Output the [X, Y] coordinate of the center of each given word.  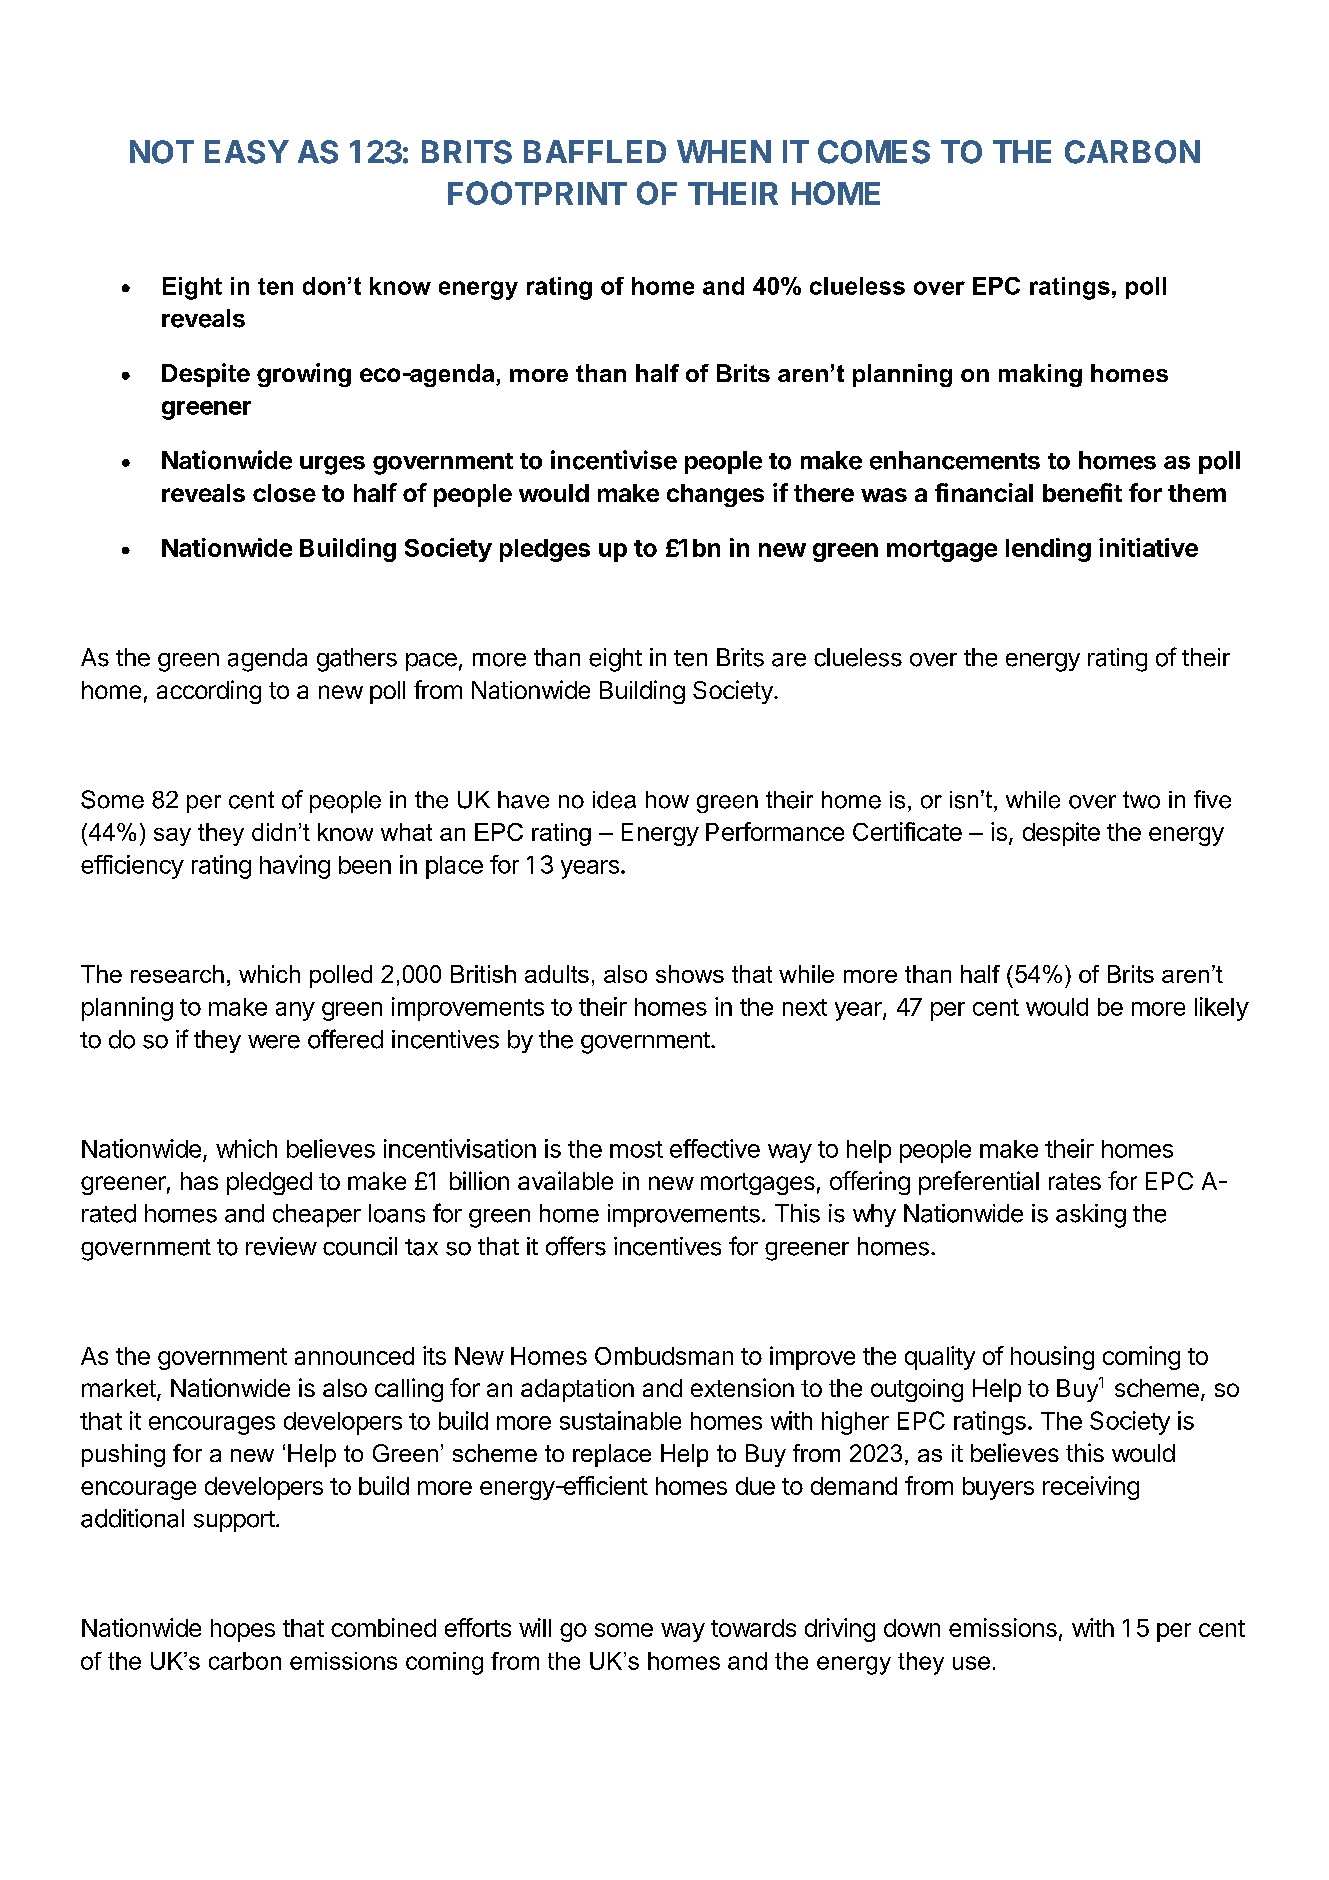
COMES [874, 152]
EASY [247, 152]
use [971, 1663]
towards [753, 1628]
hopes [243, 1630]
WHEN [724, 151]
